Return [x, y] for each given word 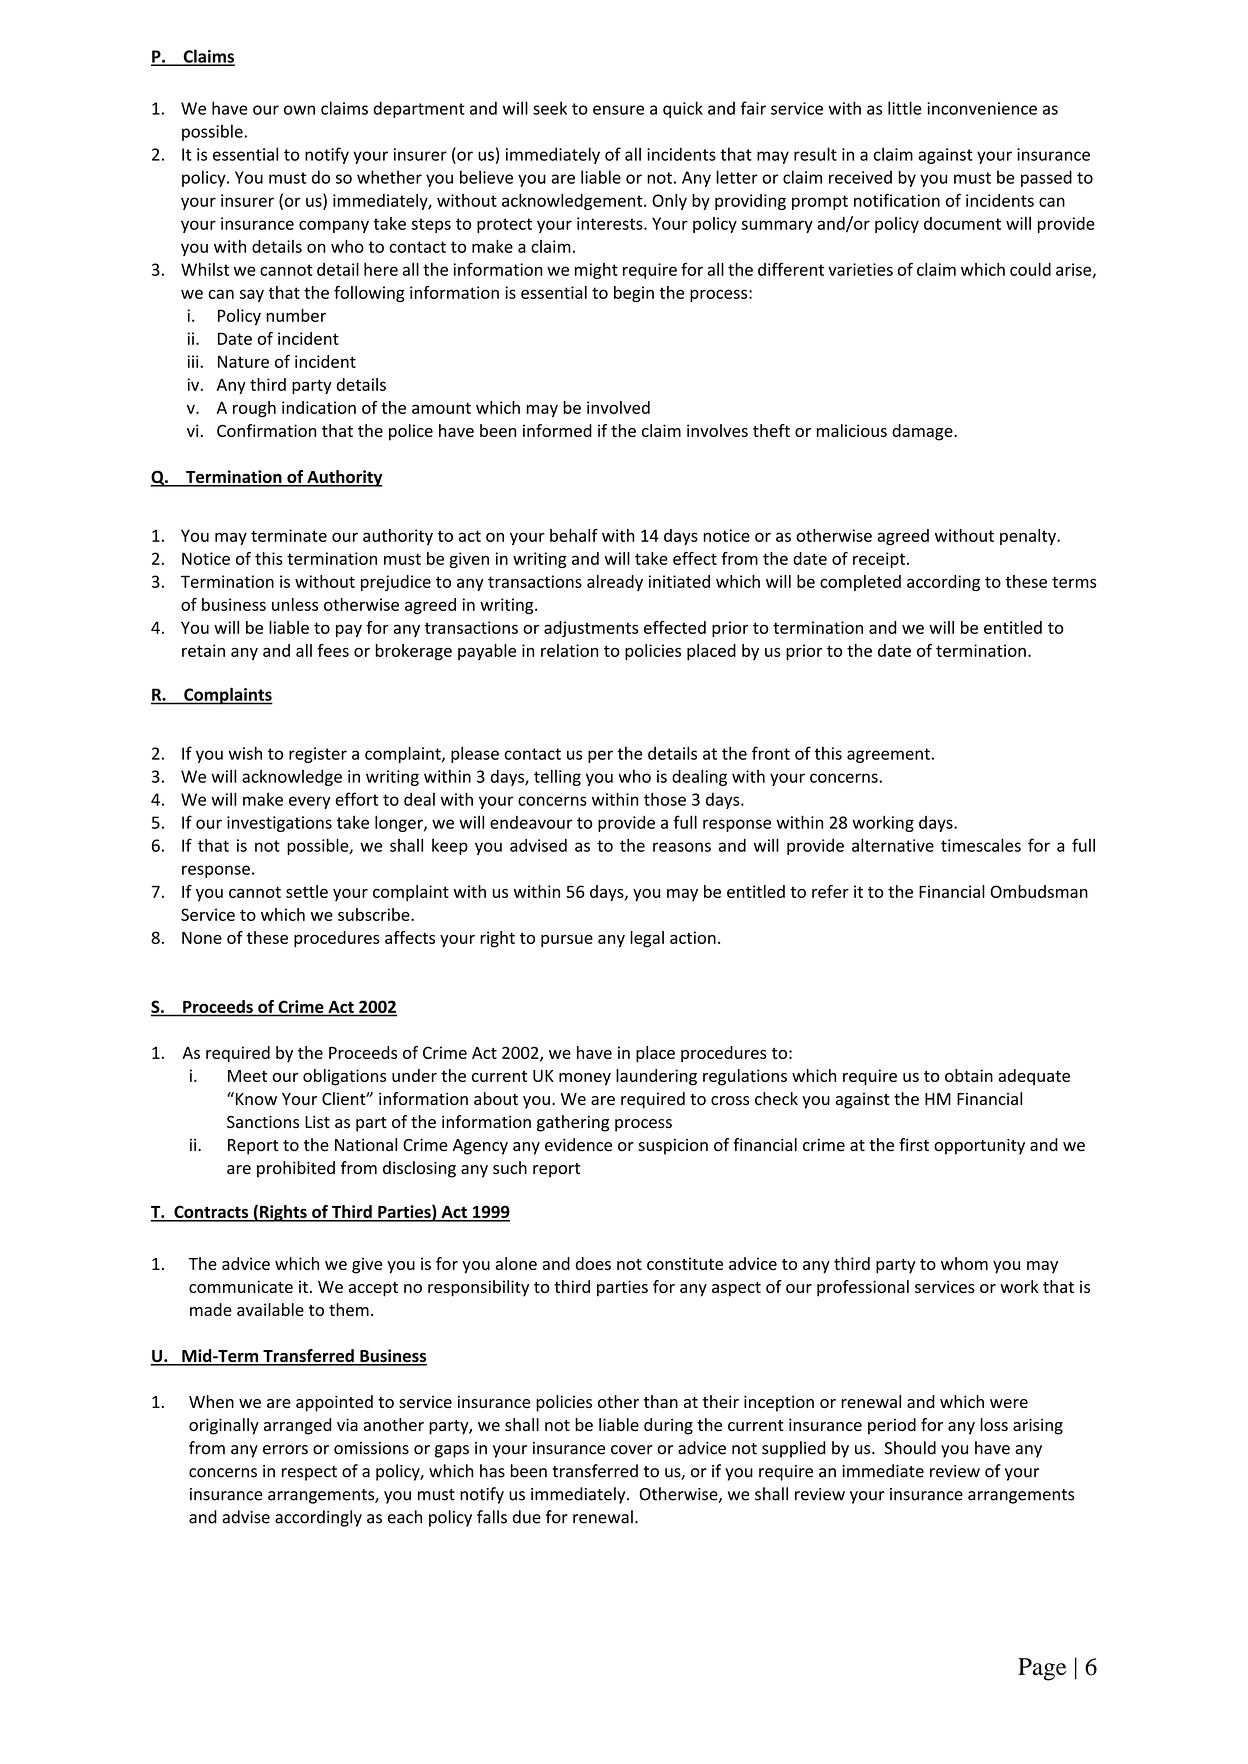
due [527, 1517]
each [405, 1517]
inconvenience [982, 108]
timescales [981, 845]
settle [307, 891]
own [299, 110]
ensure [618, 110]
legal [647, 939]
